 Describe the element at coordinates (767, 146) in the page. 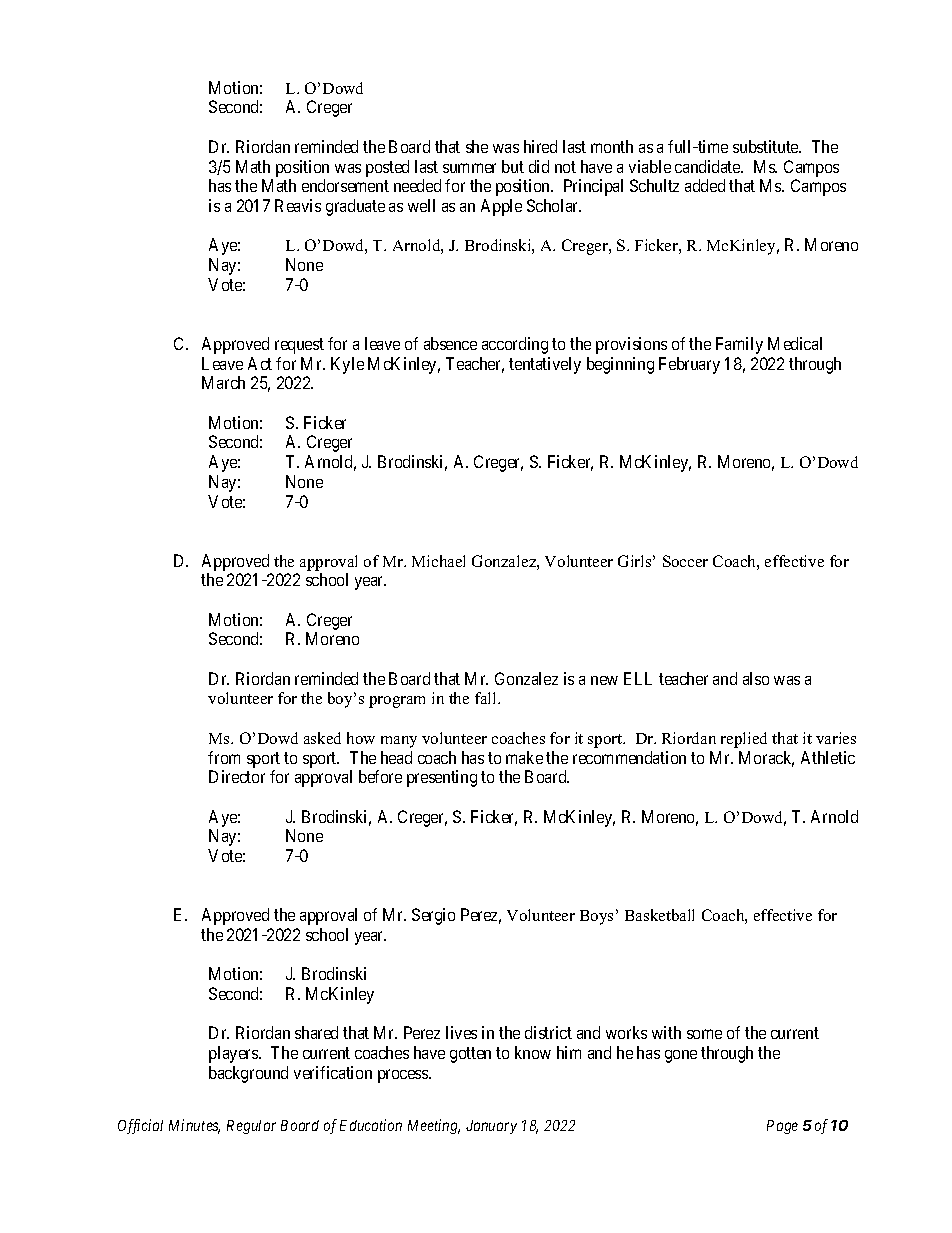

I see `substitute` at that location.
